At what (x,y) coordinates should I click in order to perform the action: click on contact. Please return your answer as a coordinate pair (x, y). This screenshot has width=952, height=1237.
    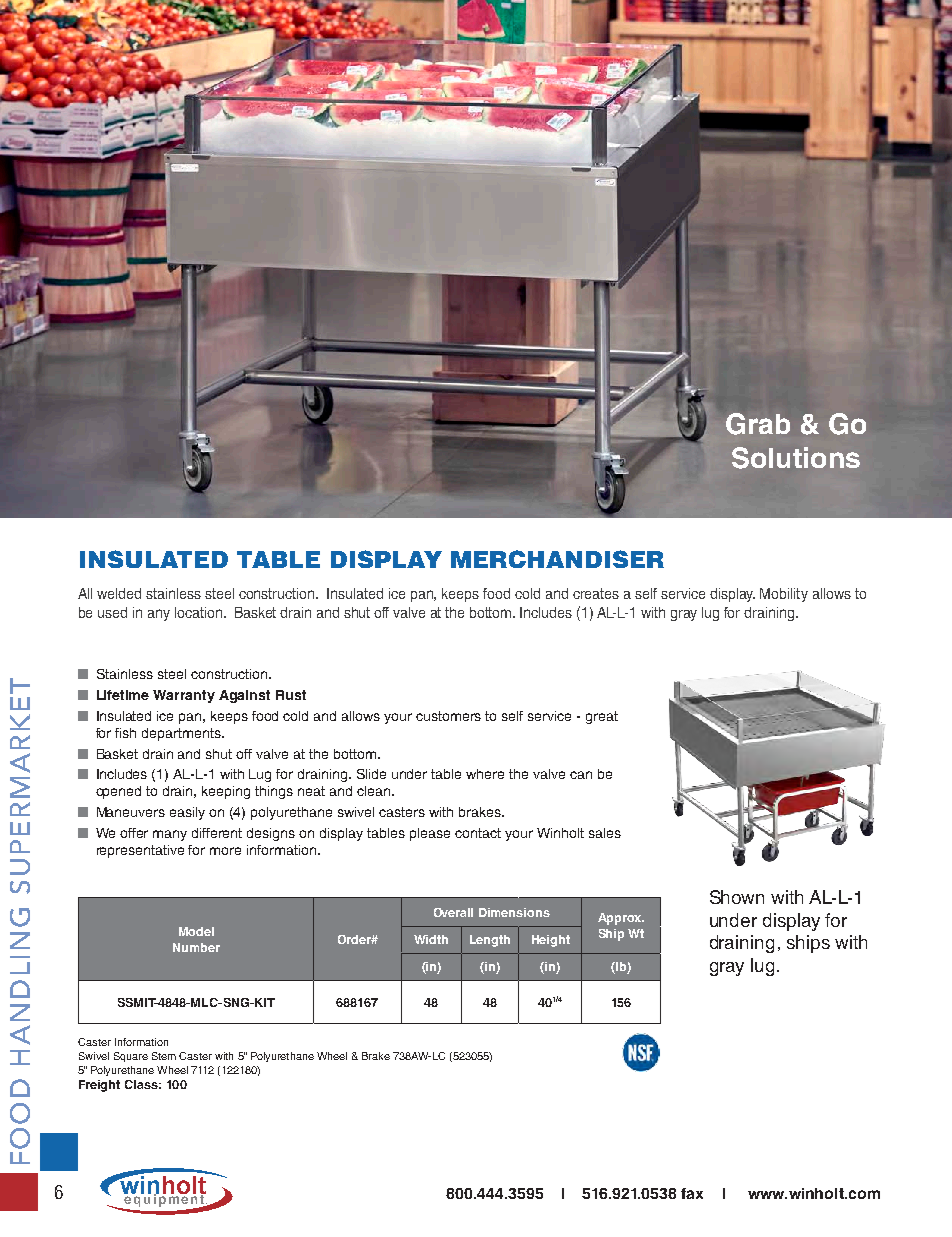
    Looking at the image, I should click on (478, 833).
